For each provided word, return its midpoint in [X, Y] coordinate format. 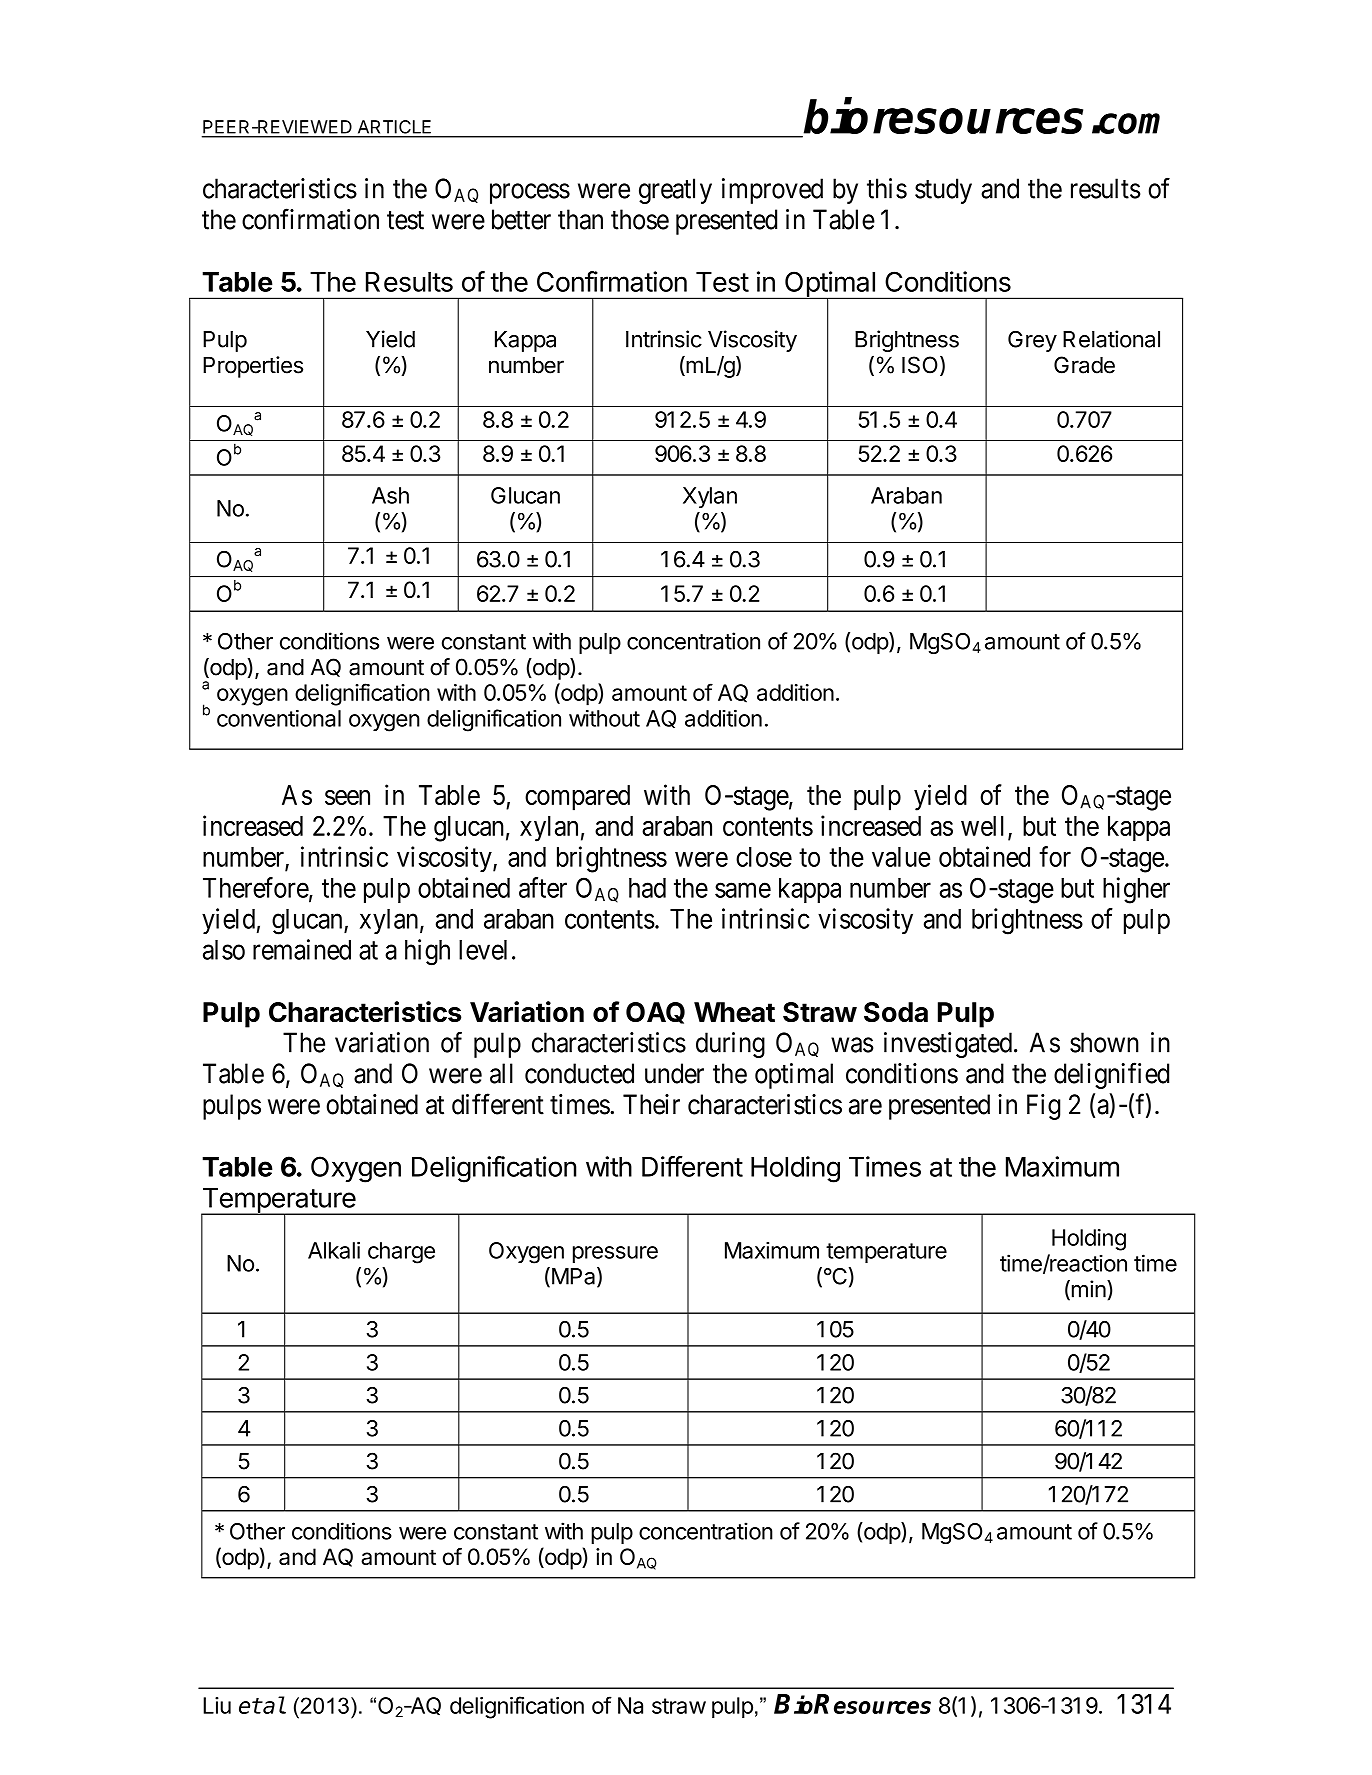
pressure [615, 1254]
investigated [948, 1045]
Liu [217, 1705]
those [640, 219]
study [943, 191]
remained [302, 949]
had [647, 888]
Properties [253, 367]
